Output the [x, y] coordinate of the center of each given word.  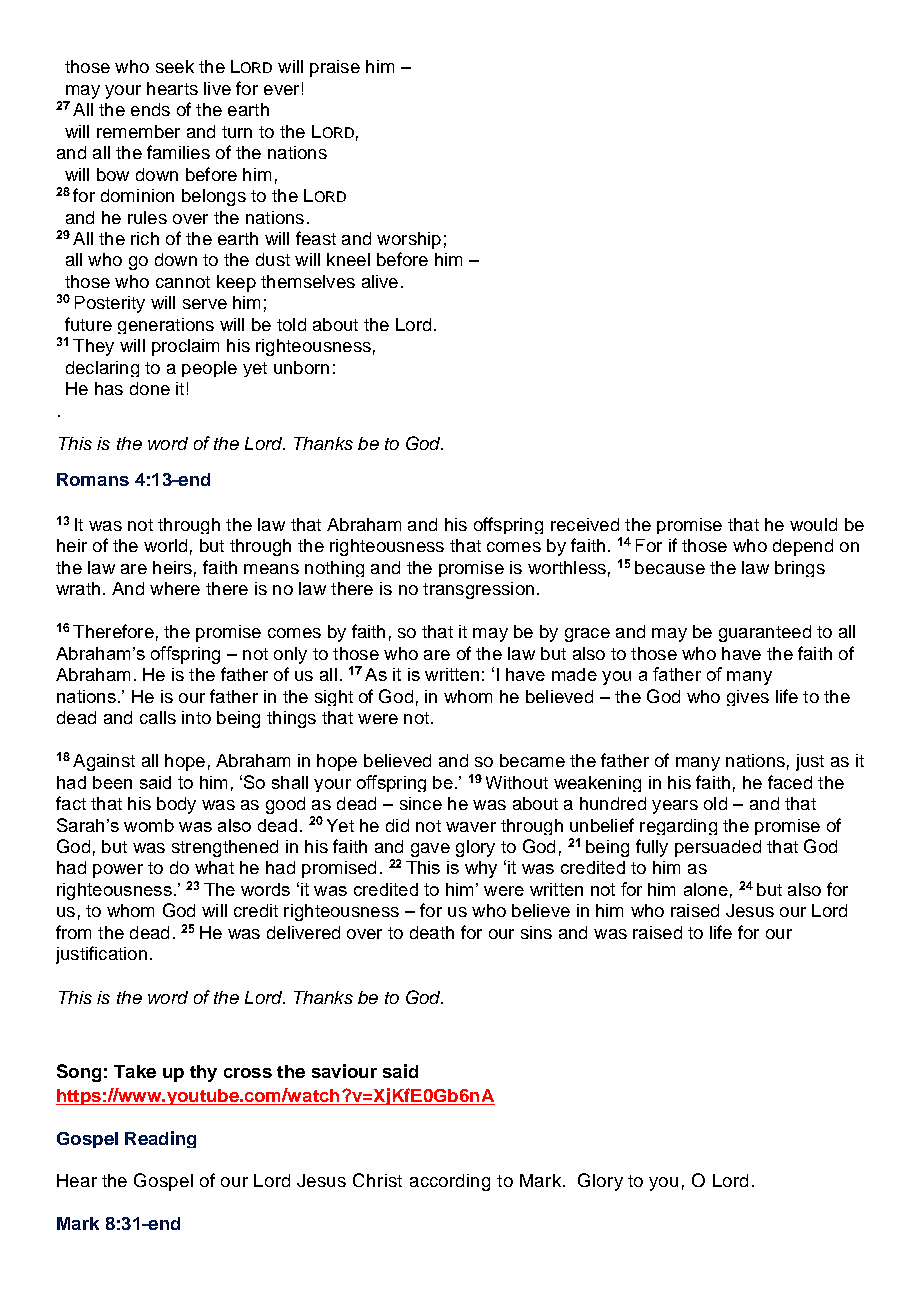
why [481, 869]
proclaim [185, 347]
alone [706, 889]
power [118, 871]
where [175, 588]
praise [335, 68]
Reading [160, 1139]
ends [150, 109]
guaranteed [765, 633]
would [813, 524]
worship [409, 240]
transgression [478, 590]
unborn [301, 367]
